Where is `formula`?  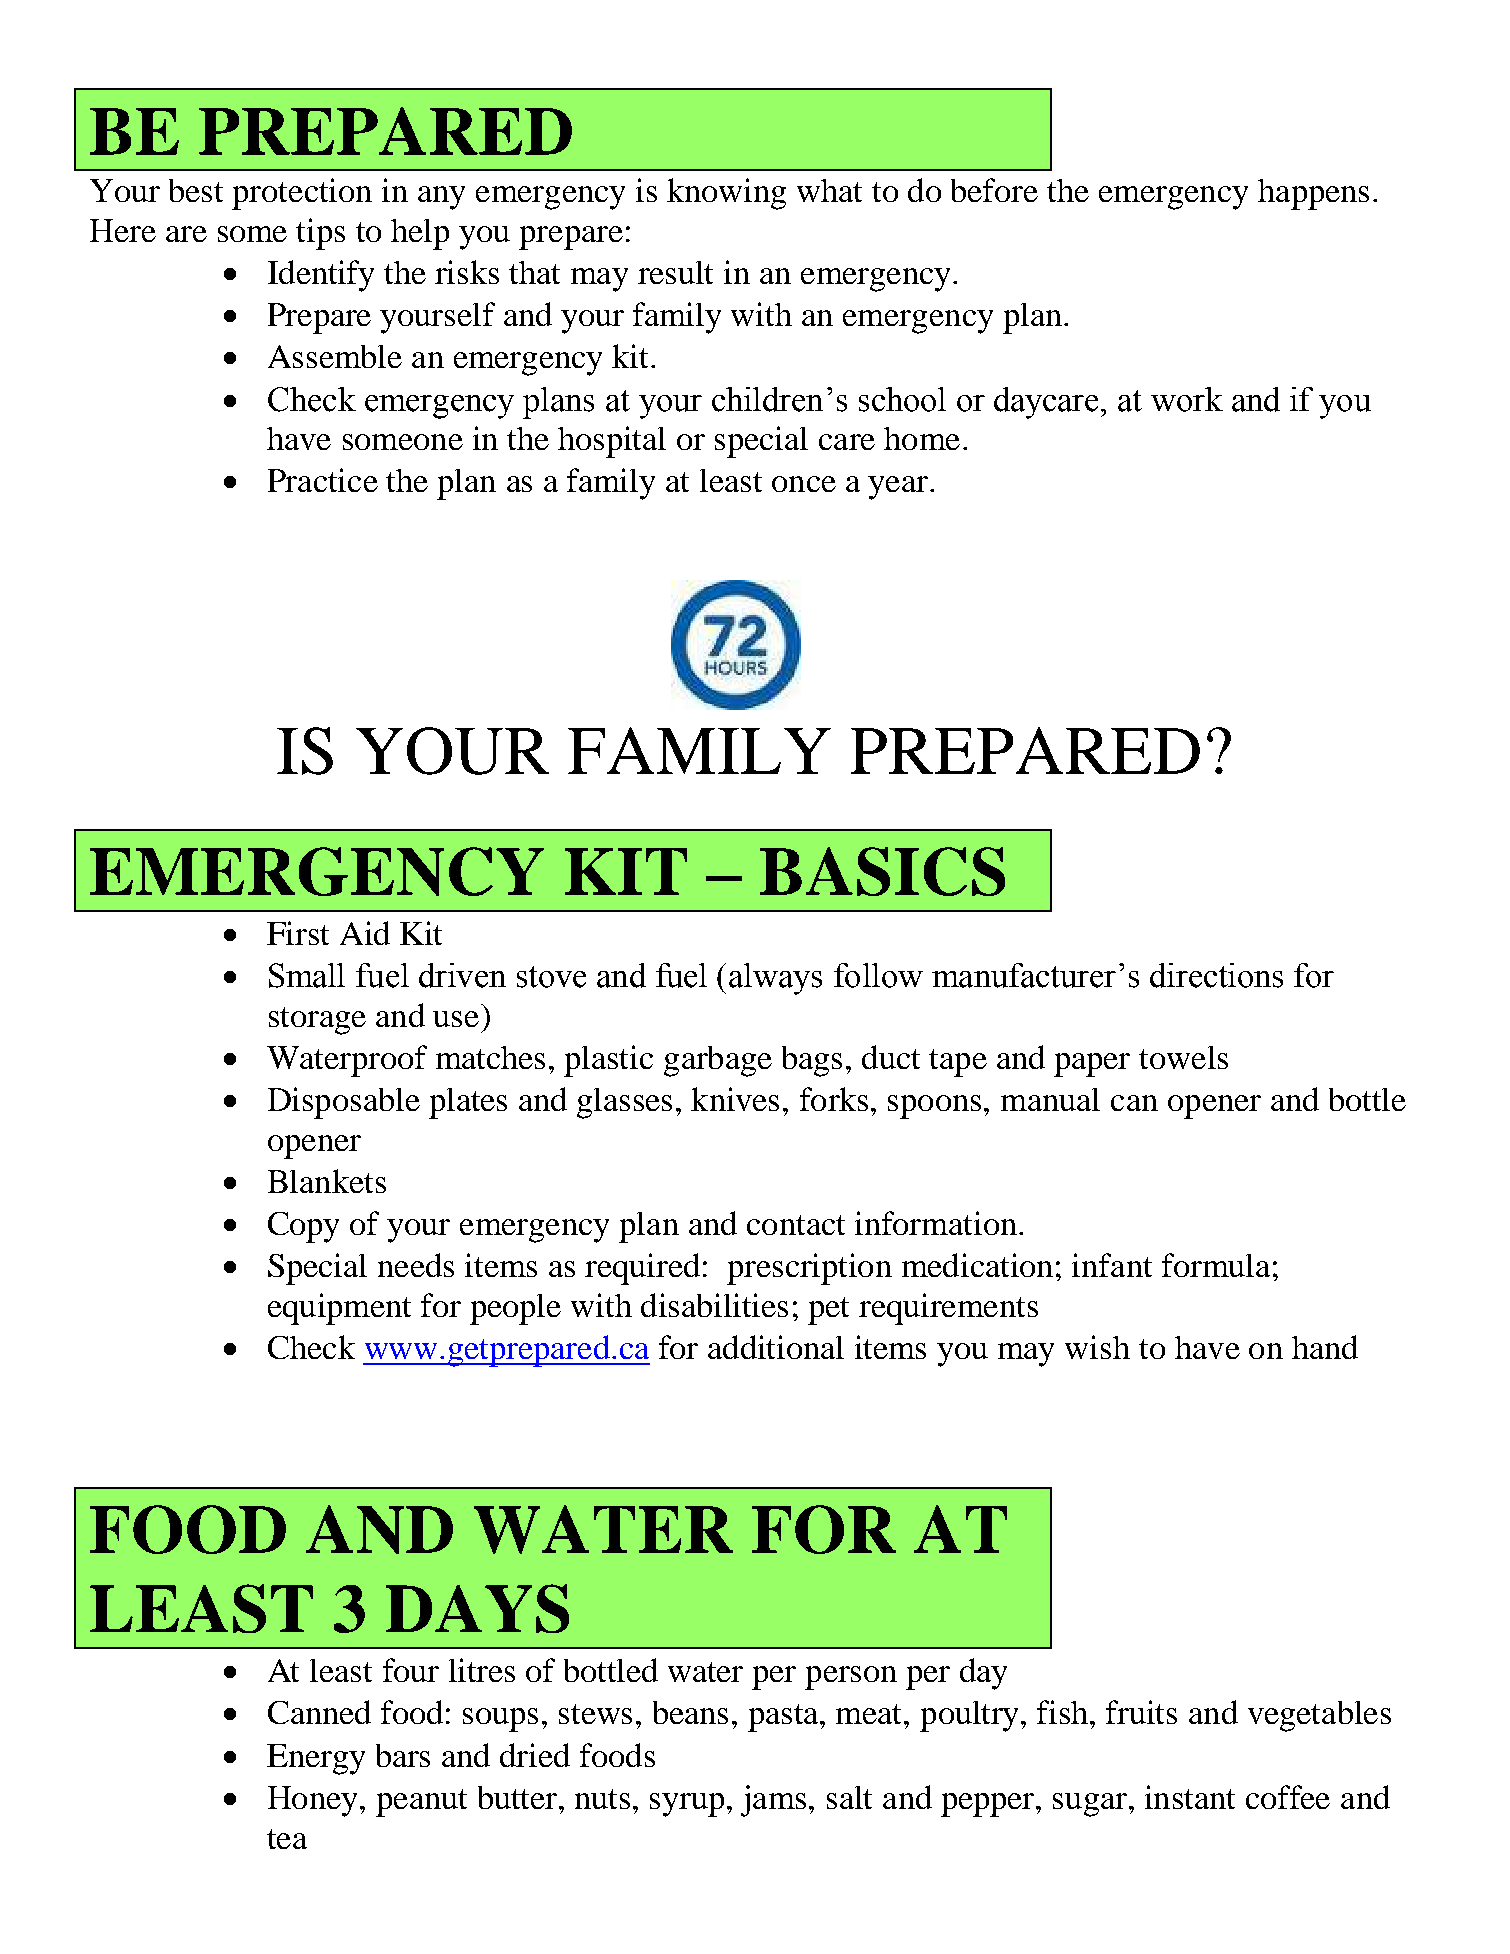
formula is located at coordinates (1216, 1265).
